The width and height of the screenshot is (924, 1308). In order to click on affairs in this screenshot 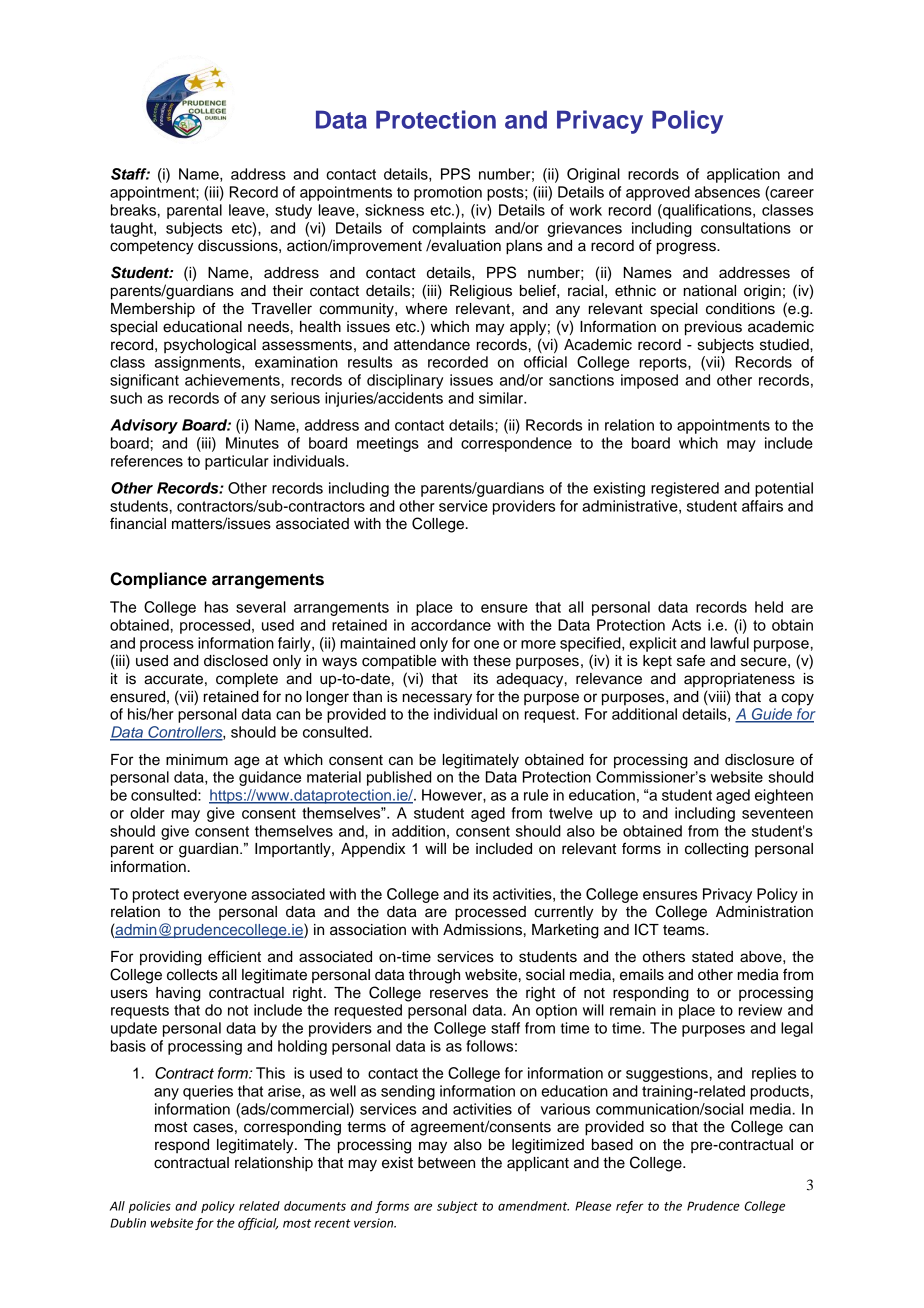, I will do `click(762, 506)`.
